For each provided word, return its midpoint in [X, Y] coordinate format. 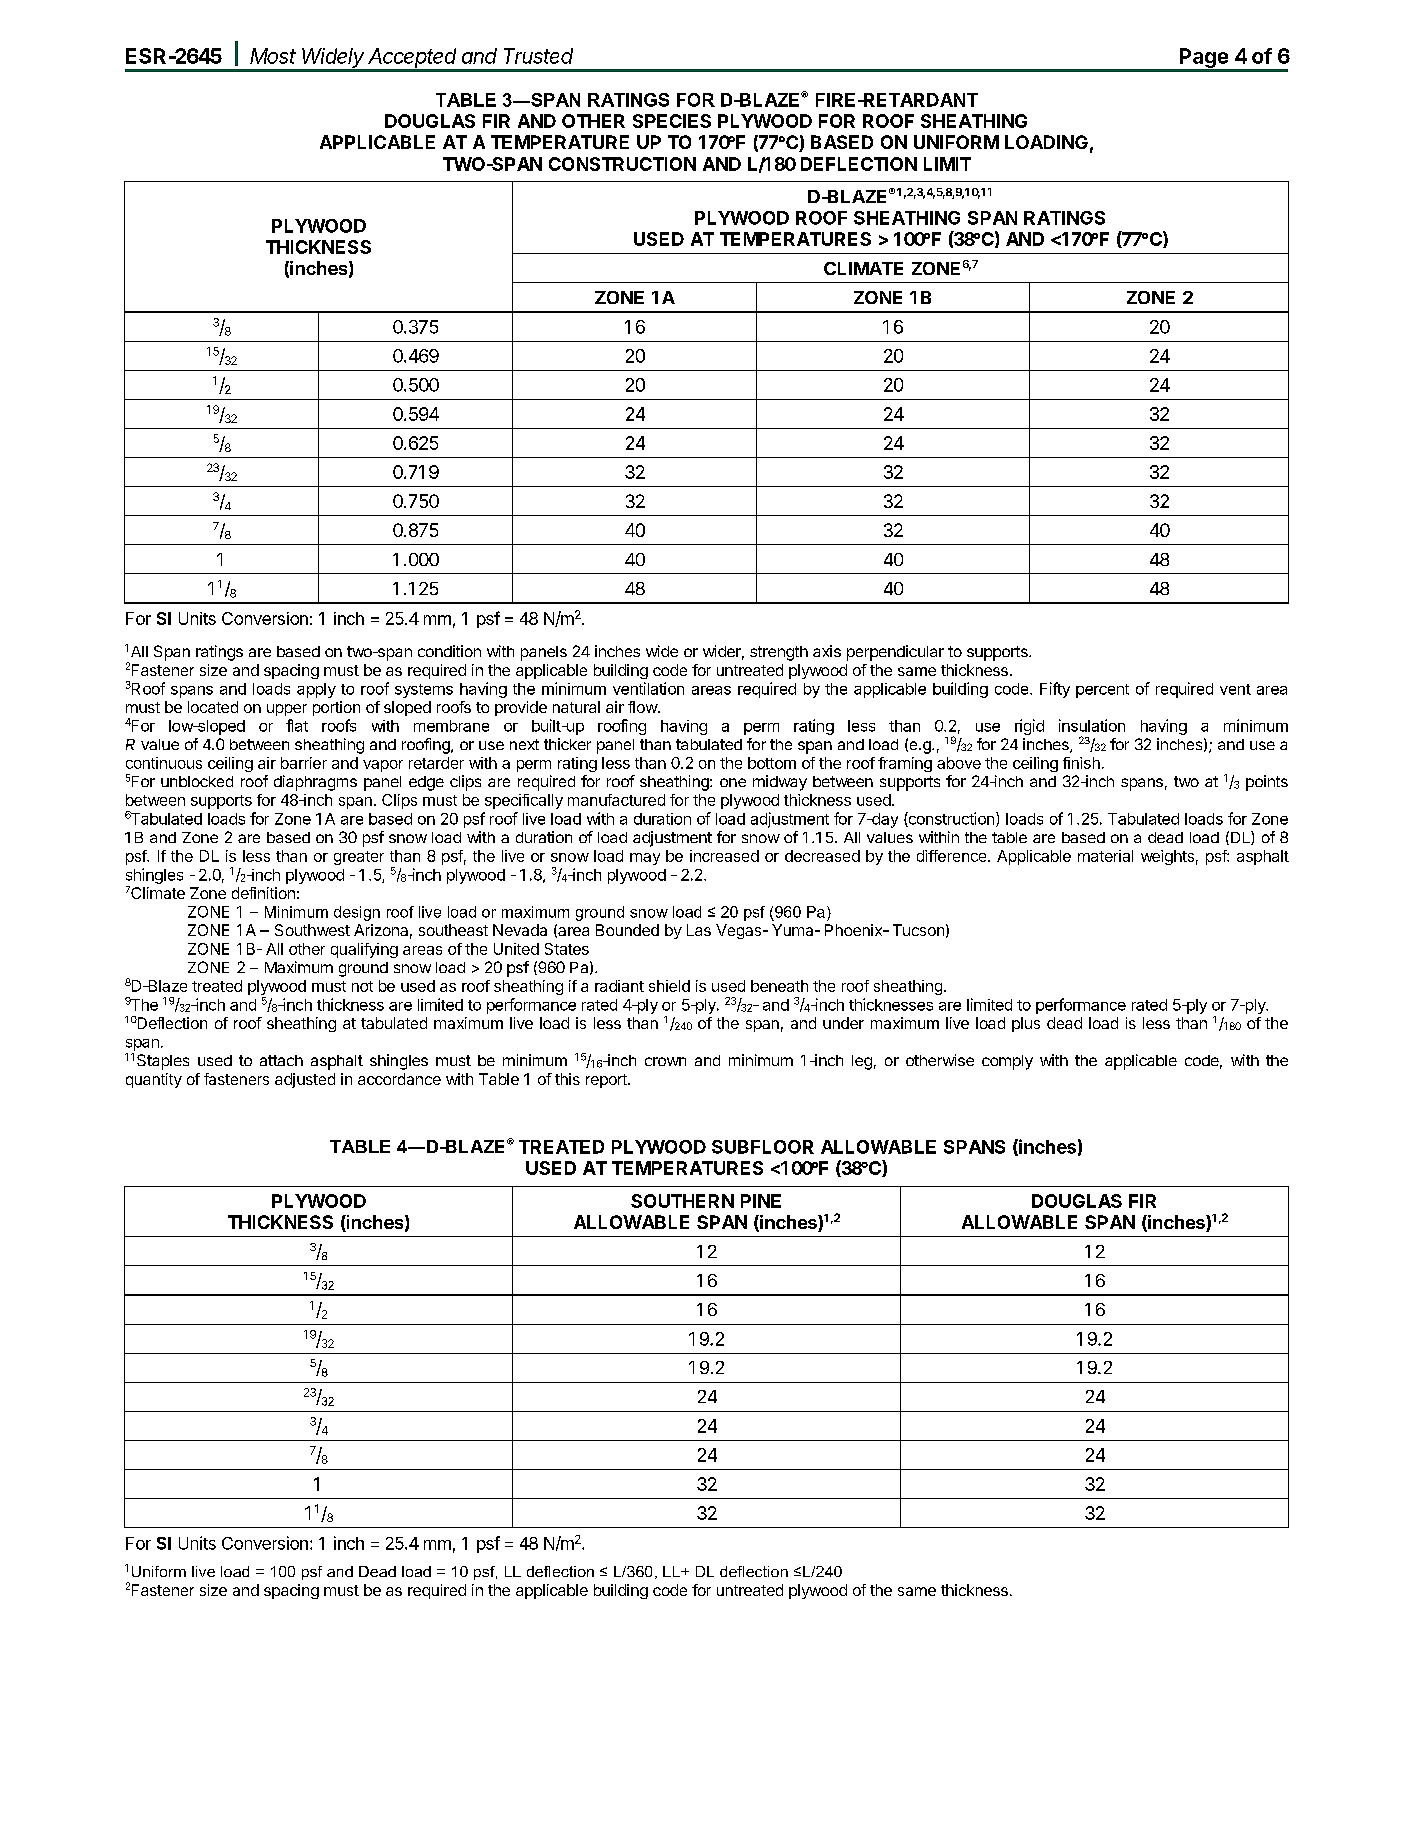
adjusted [305, 1080]
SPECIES [672, 121]
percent [1102, 691]
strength [779, 653]
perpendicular [895, 653]
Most [273, 56]
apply [316, 690]
